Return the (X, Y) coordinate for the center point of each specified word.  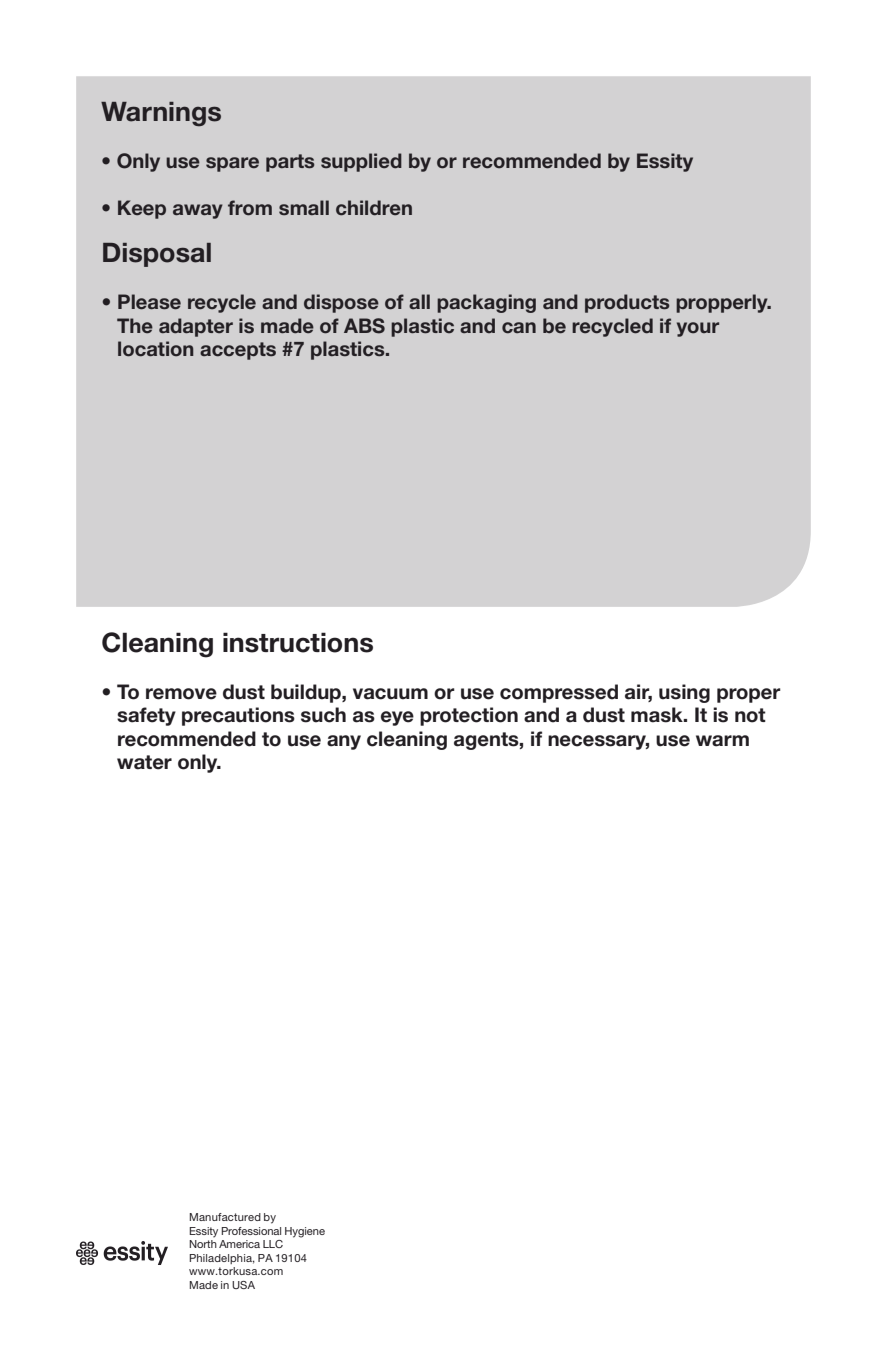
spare (232, 164)
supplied (361, 162)
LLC (273, 1244)
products (627, 303)
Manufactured (225, 1217)
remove (181, 694)
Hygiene (305, 1232)
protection (469, 716)
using (684, 693)
